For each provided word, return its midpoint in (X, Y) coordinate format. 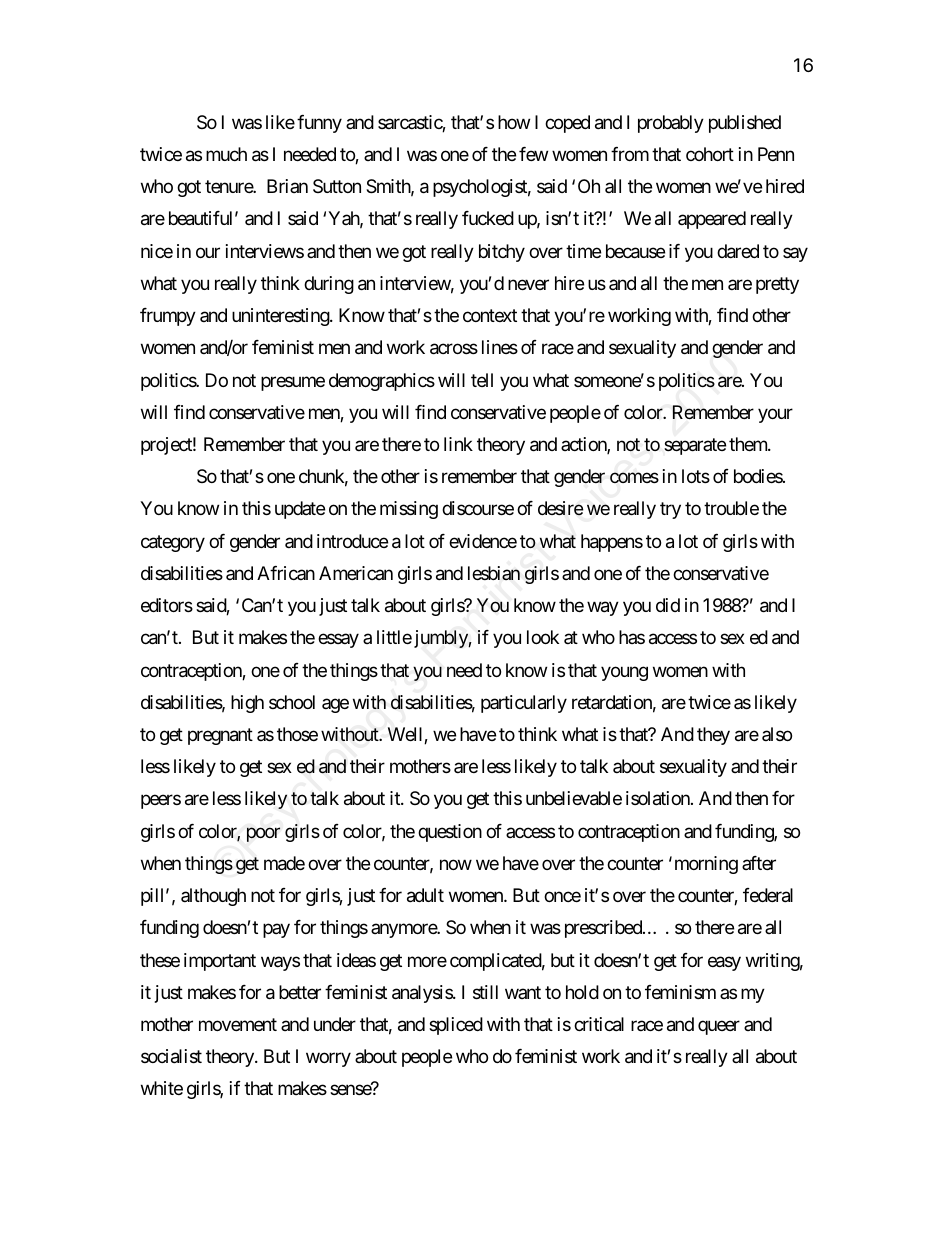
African (286, 573)
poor (263, 834)
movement (238, 1024)
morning (706, 865)
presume (293, 383)
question (450, 833)
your (775, 415)
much (226, 154)
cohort (710, 154)
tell (482, 380)
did (668, 605)
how (514, 122)
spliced (456, 1026)
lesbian (494, 573)
